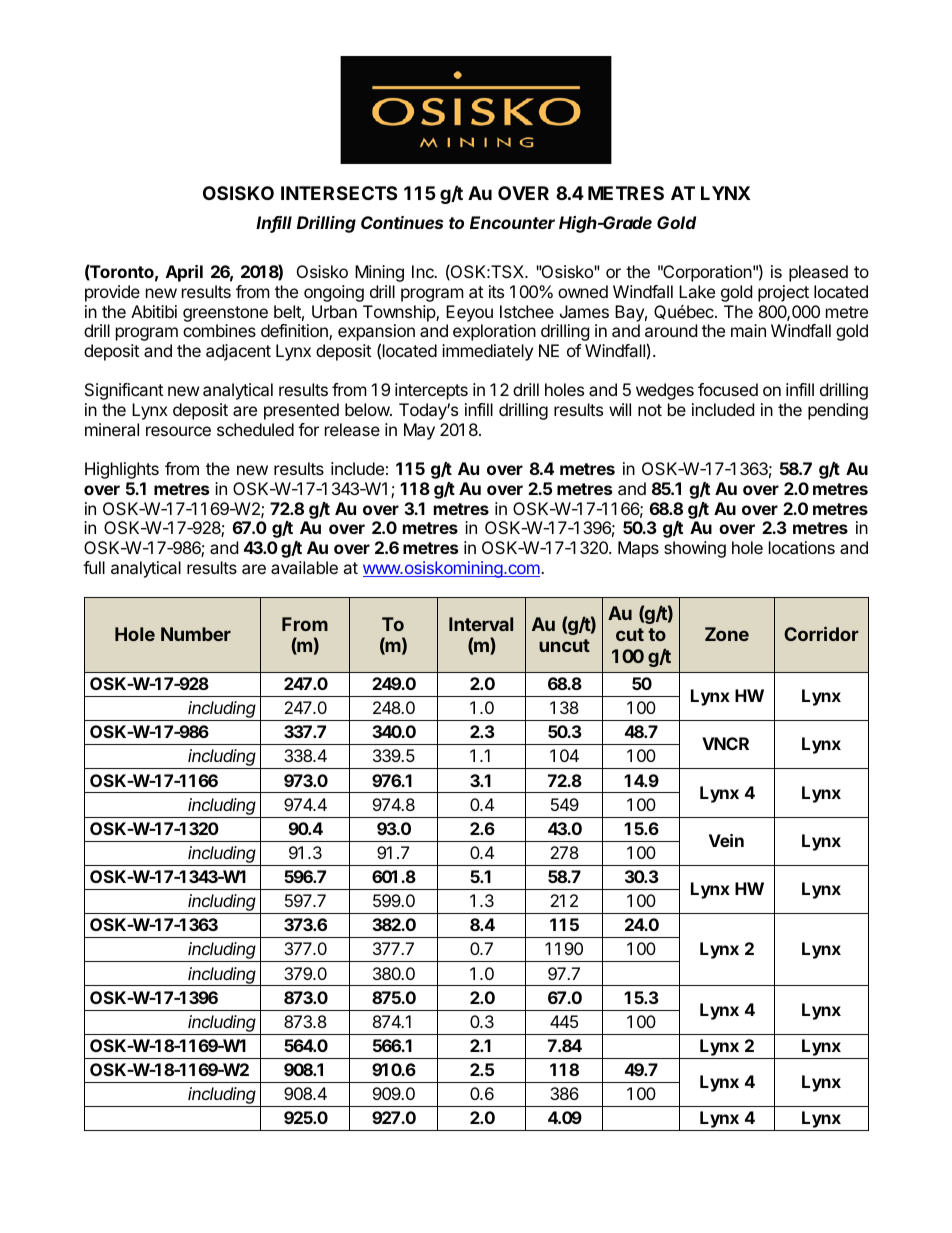 This page has width=952, height=1233. Describe the element at coordinates (818, 273) in the page. I see `pleased` at that location.
